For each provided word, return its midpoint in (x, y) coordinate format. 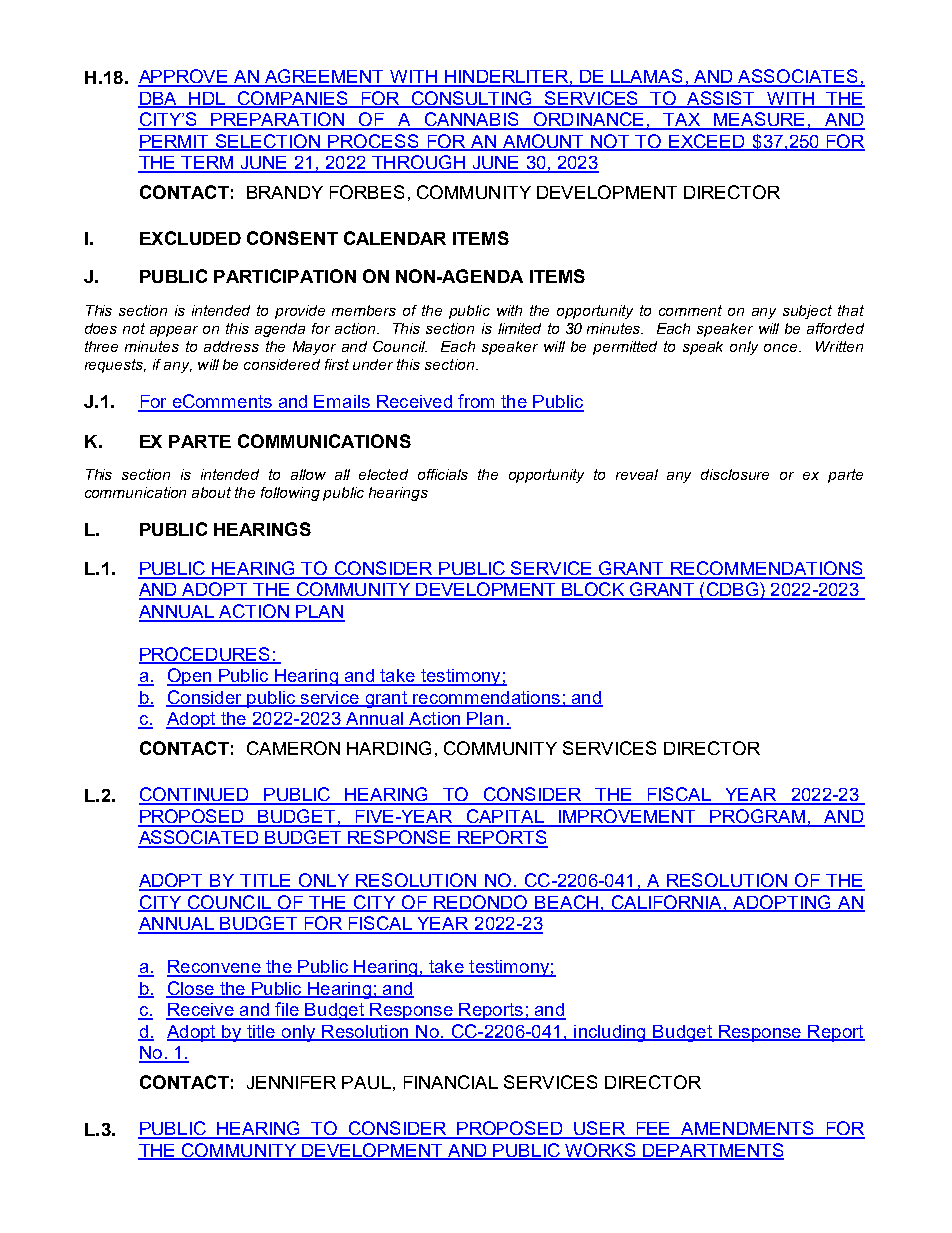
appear (174, 331)
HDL (207, 99)
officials (443, 474)
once (782, 348)
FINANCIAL (451, 1082)
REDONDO (481, 903)
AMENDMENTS (747, 1129)
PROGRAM (758, 817)
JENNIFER (291, 1082)
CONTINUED (195, 795)
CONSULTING (472, 99)
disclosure (735, 474)
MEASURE (760, 120)
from (476, 402)
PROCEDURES (205, 655)
